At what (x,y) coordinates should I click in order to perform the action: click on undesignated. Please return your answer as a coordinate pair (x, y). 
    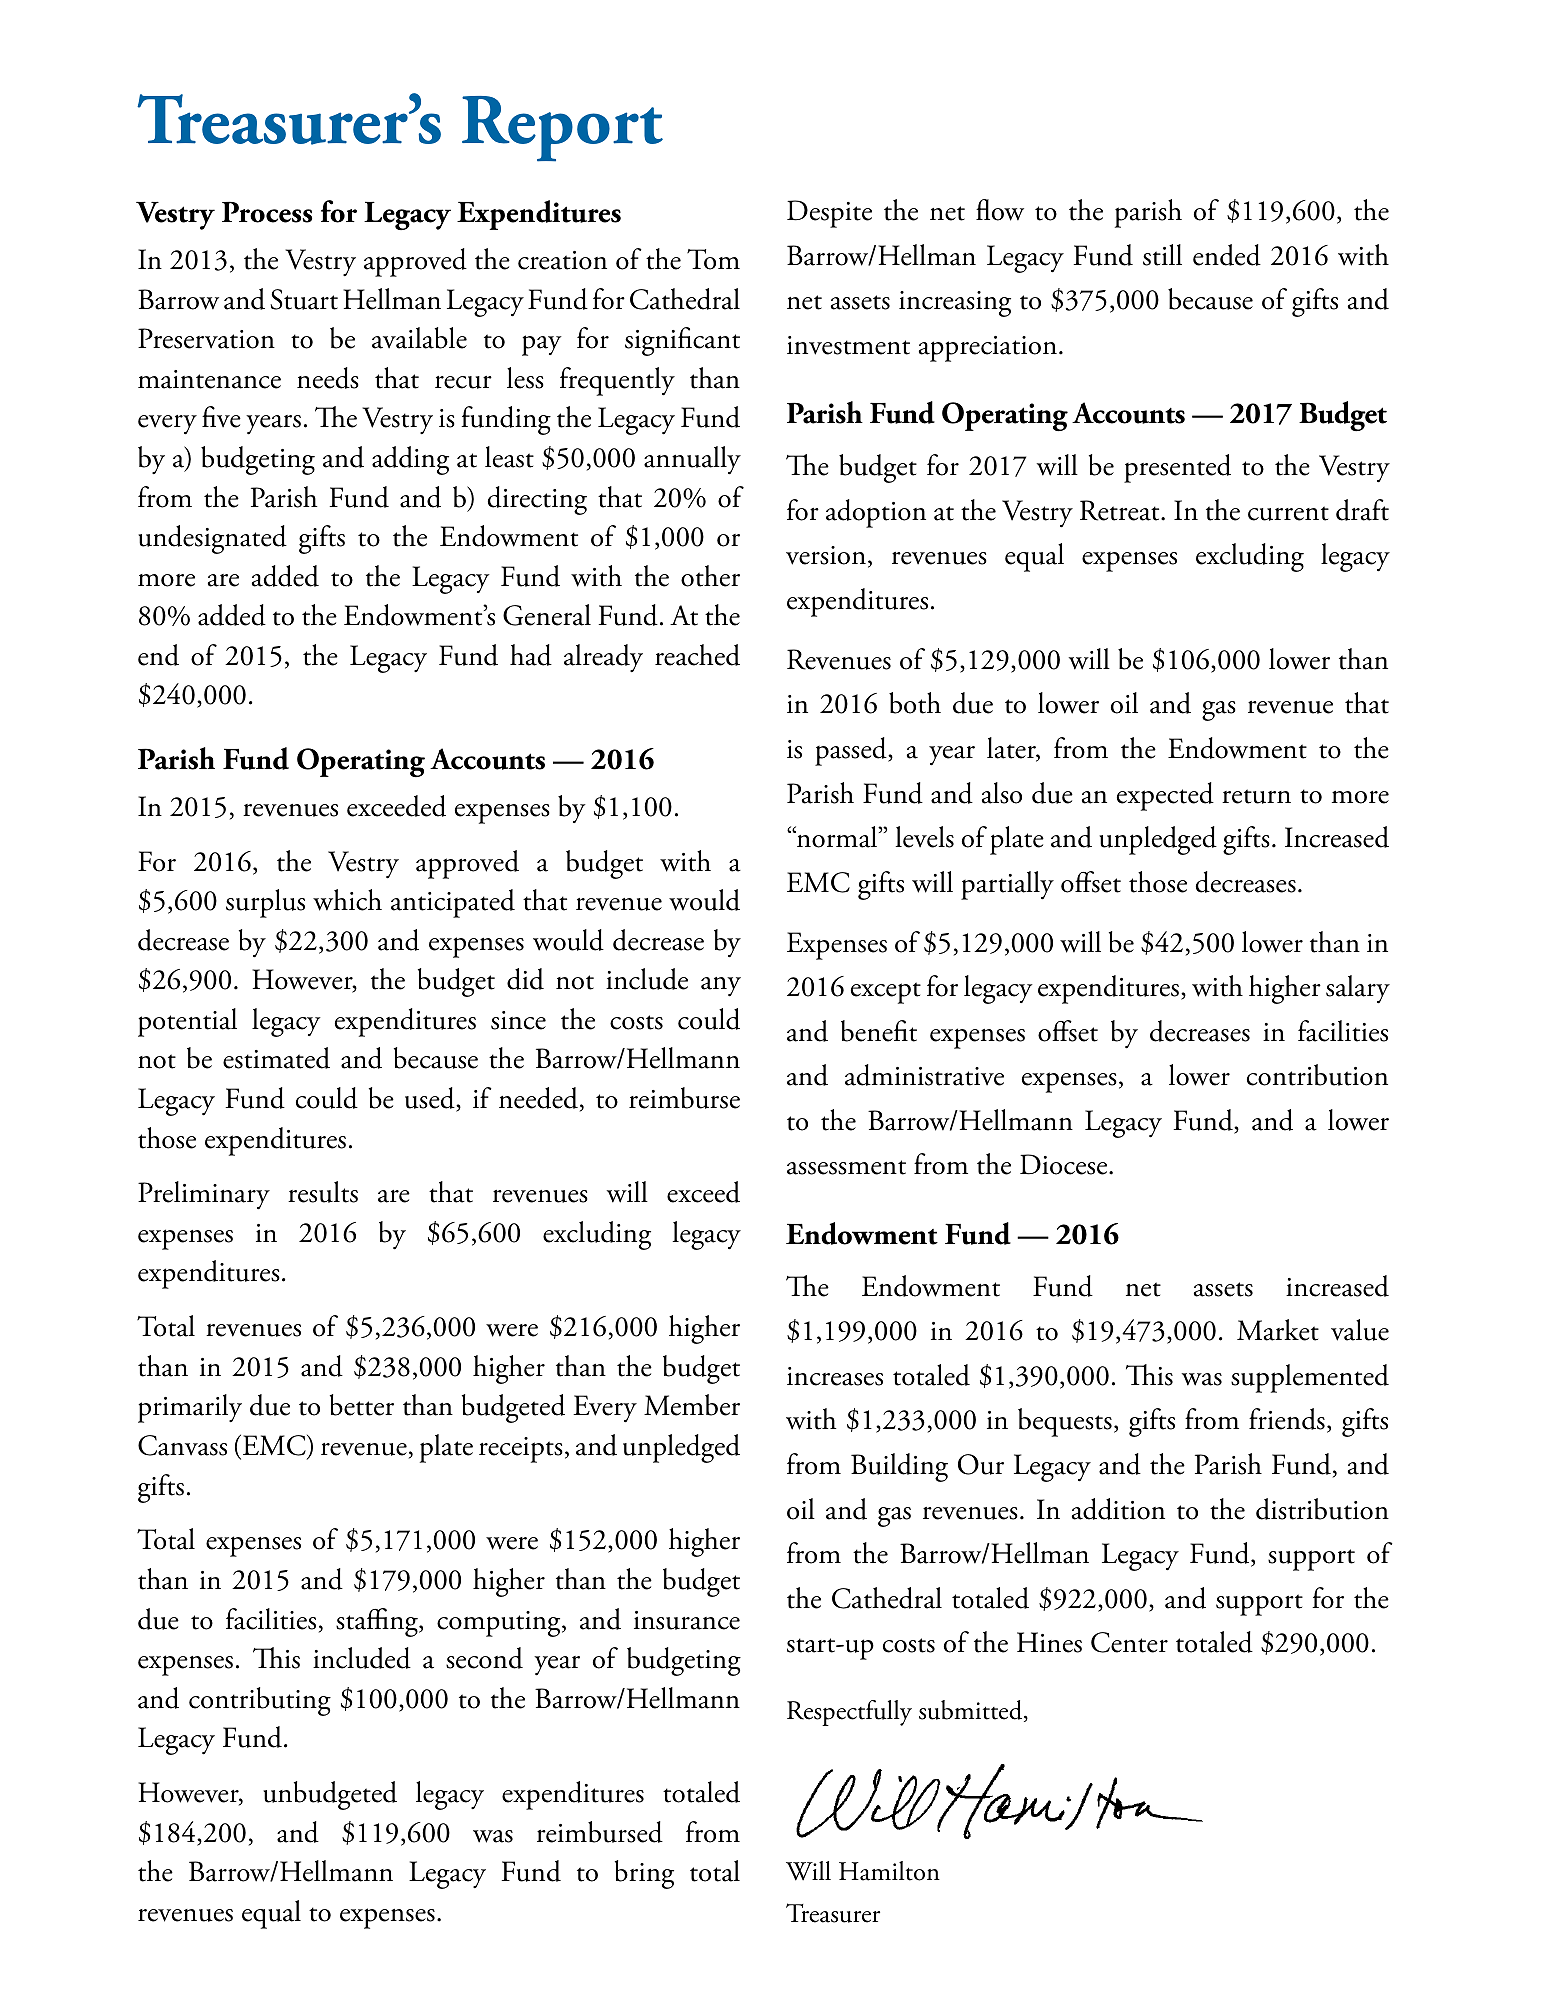
    Looking at the image, I should click on (212, 539).
